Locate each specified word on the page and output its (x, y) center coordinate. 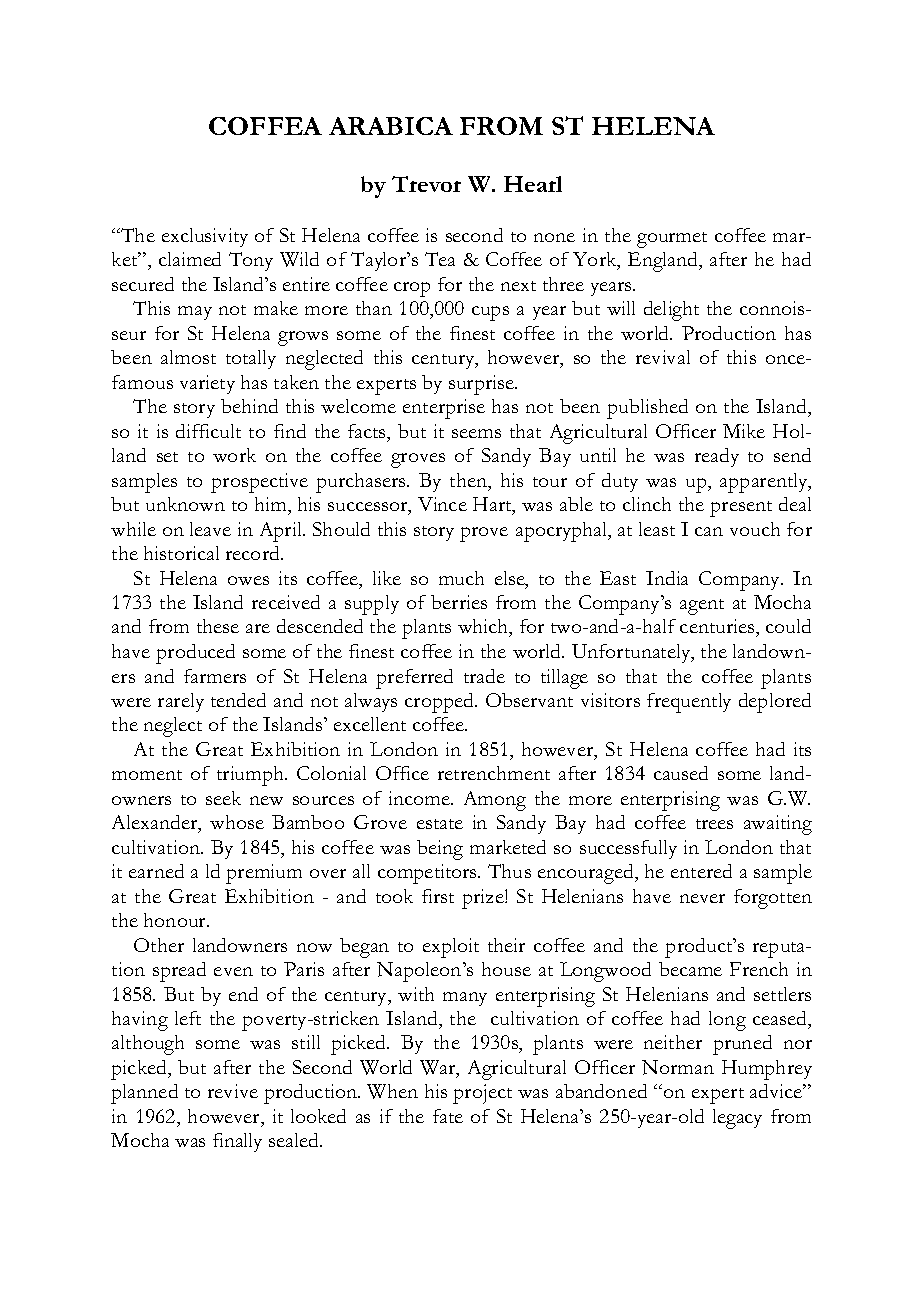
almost (188, 357)
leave (210, 529)
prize (484, 899)
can (709, 531)
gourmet (672, 240)
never (702, 898)
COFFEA (265, 126)
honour (176, 920)
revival (663, 357)
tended (238, 700)
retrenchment (494, 773)
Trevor (426, 184)
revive (233, 1091)
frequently (689, 703)
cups (490, 313)
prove (484, 534)
